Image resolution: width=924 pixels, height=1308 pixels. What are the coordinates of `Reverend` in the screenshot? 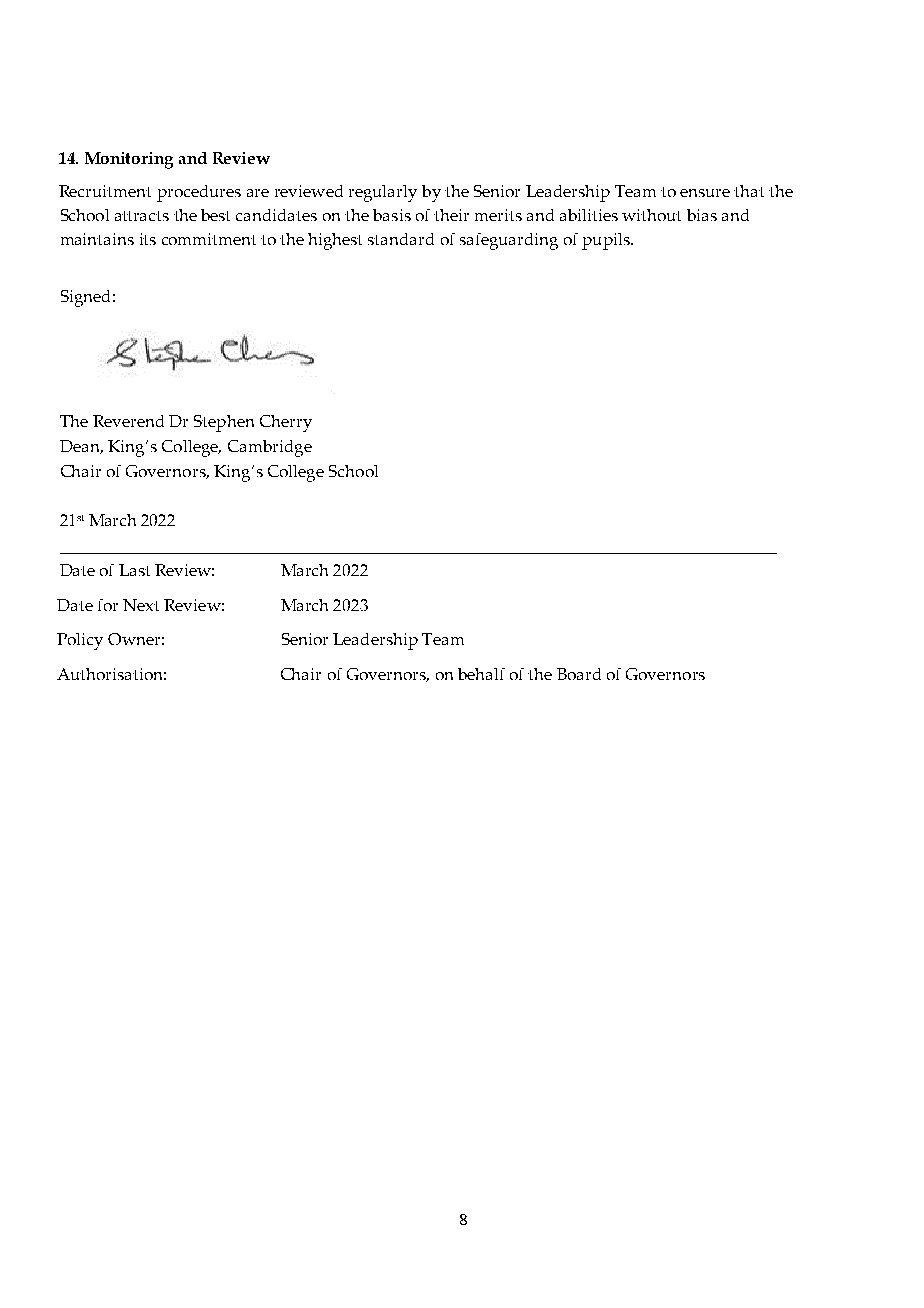 It's located at (128, 421).
